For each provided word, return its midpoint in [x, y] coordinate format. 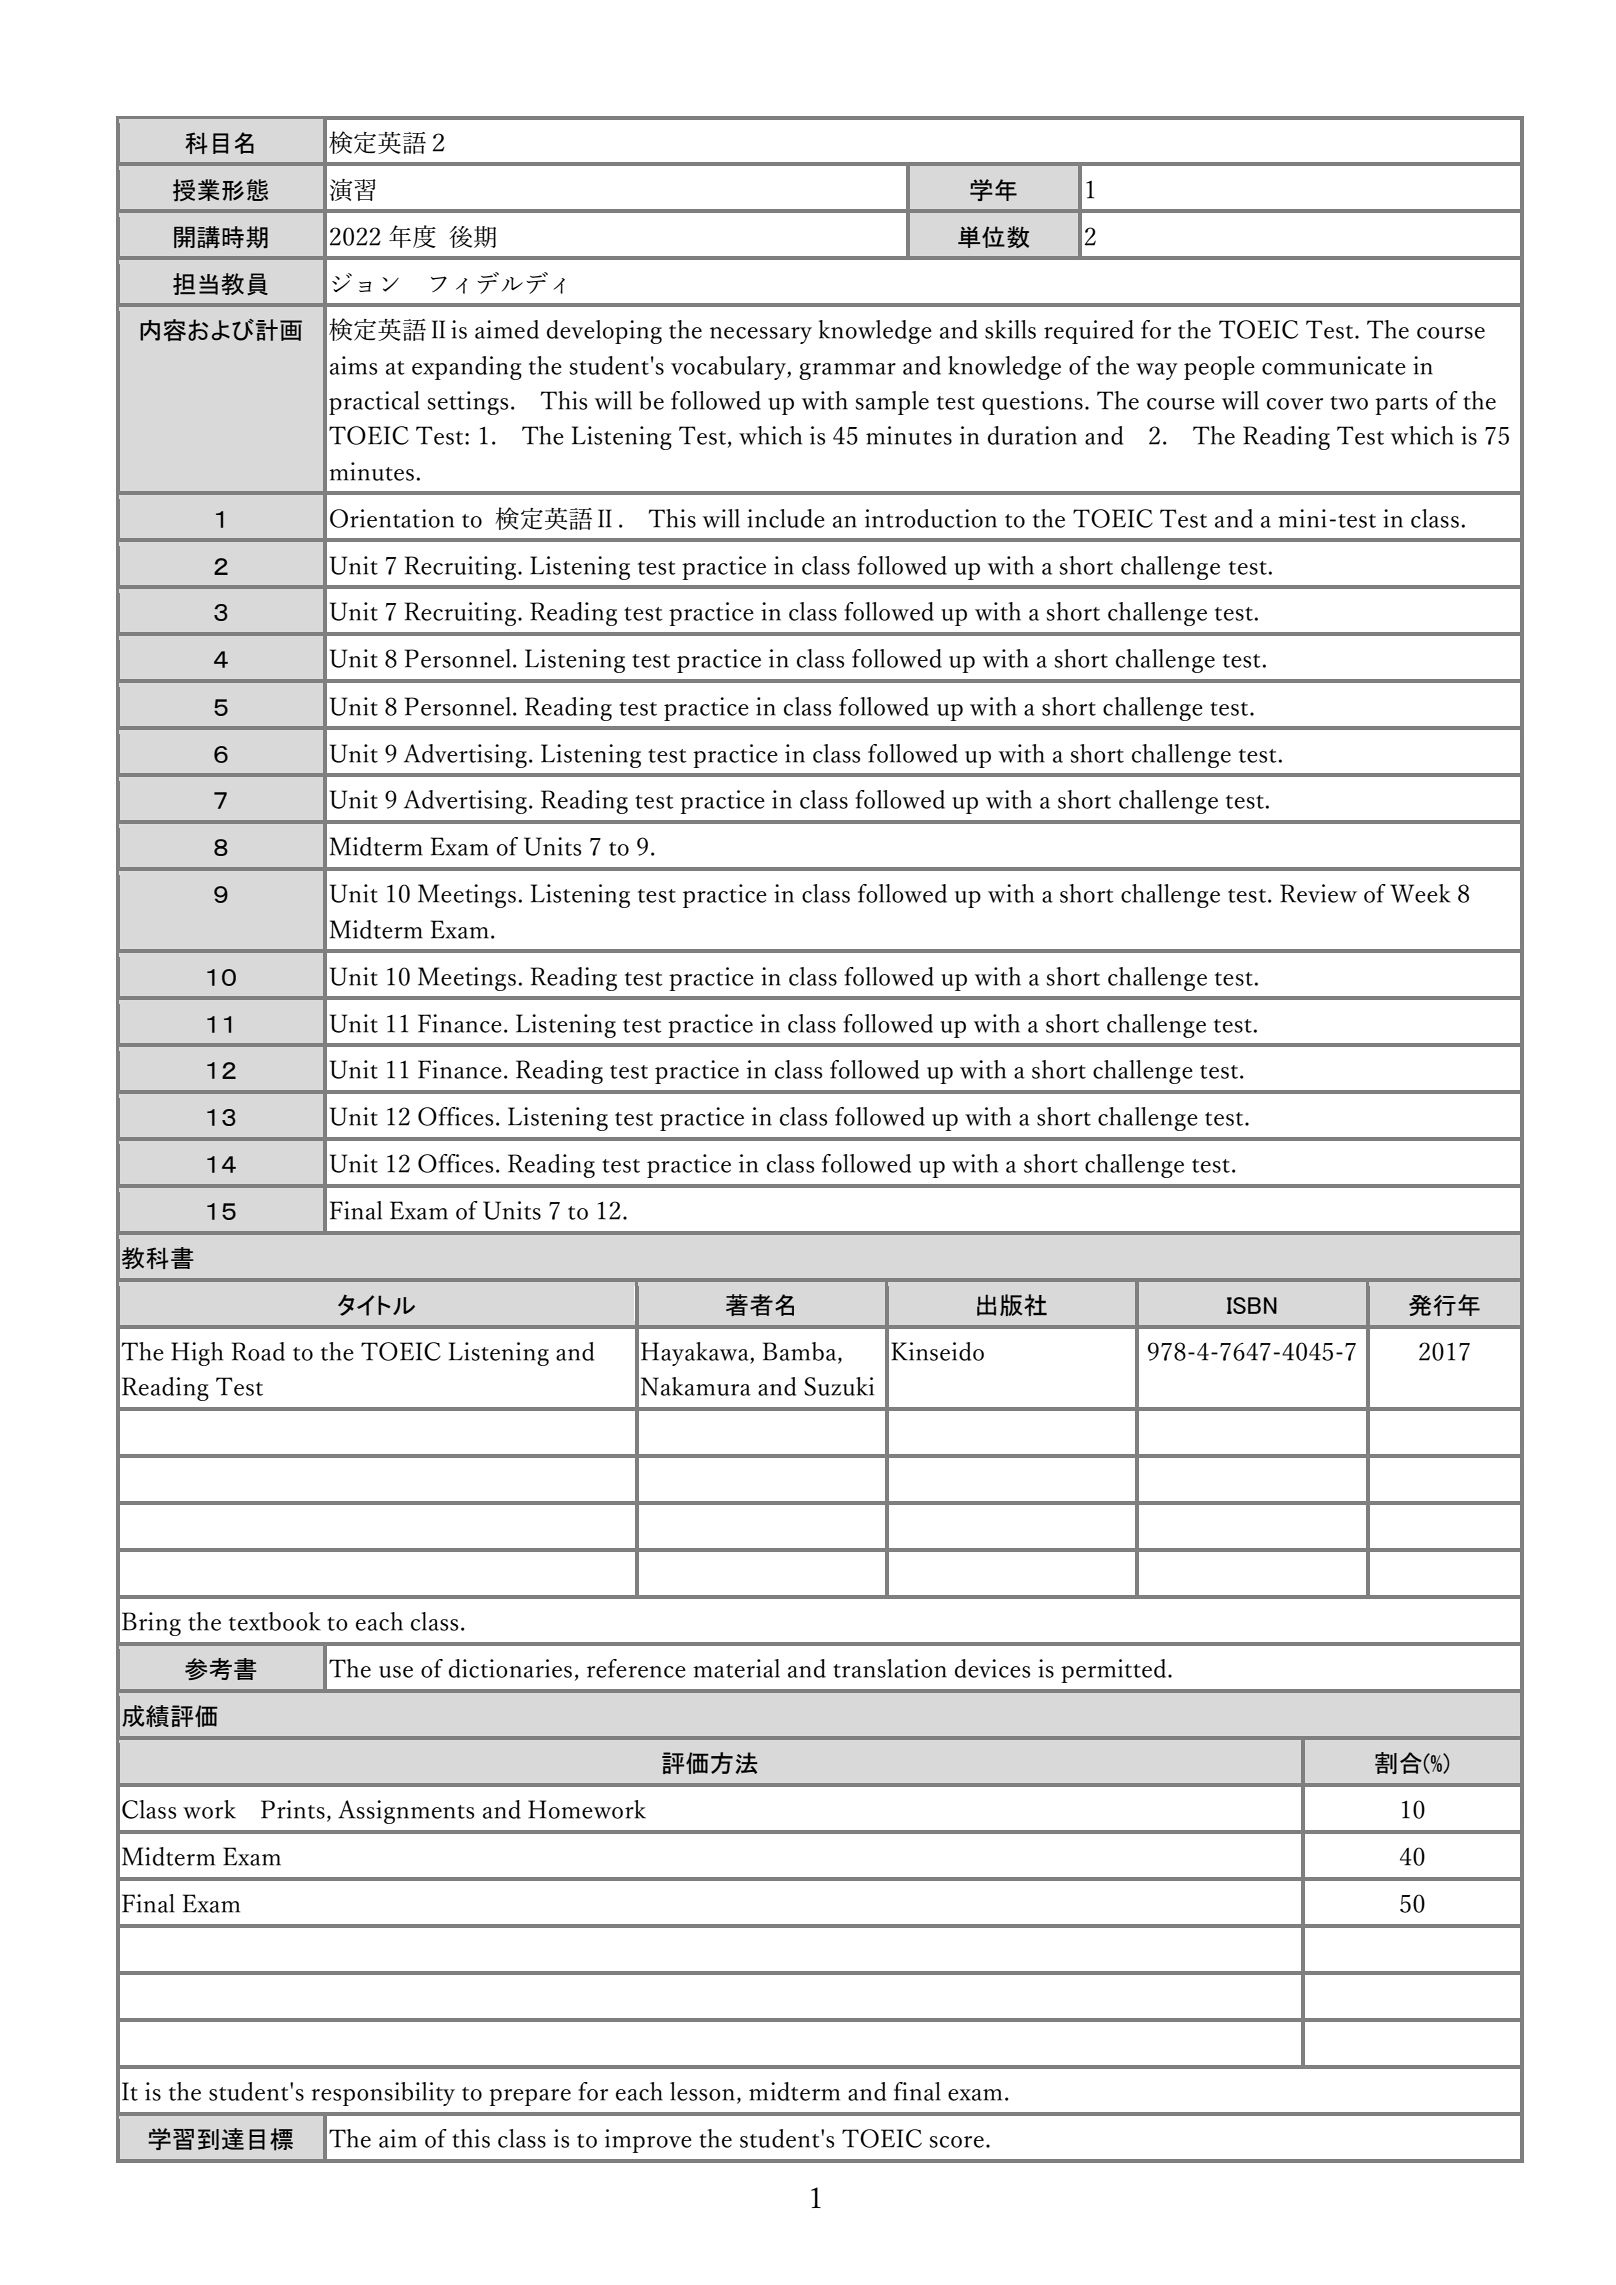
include [786, 518]
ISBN [1252, 1305]
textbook [275, 1621]
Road [258, 1351]
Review [1318, 893]
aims [353, 365]
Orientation [392, 518]
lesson [704, 2092]
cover [1295, 404]
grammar [847, 371]
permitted [1115, 1671]
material [736, 1668]
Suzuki [839, 1386]
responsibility [383, 2094]
